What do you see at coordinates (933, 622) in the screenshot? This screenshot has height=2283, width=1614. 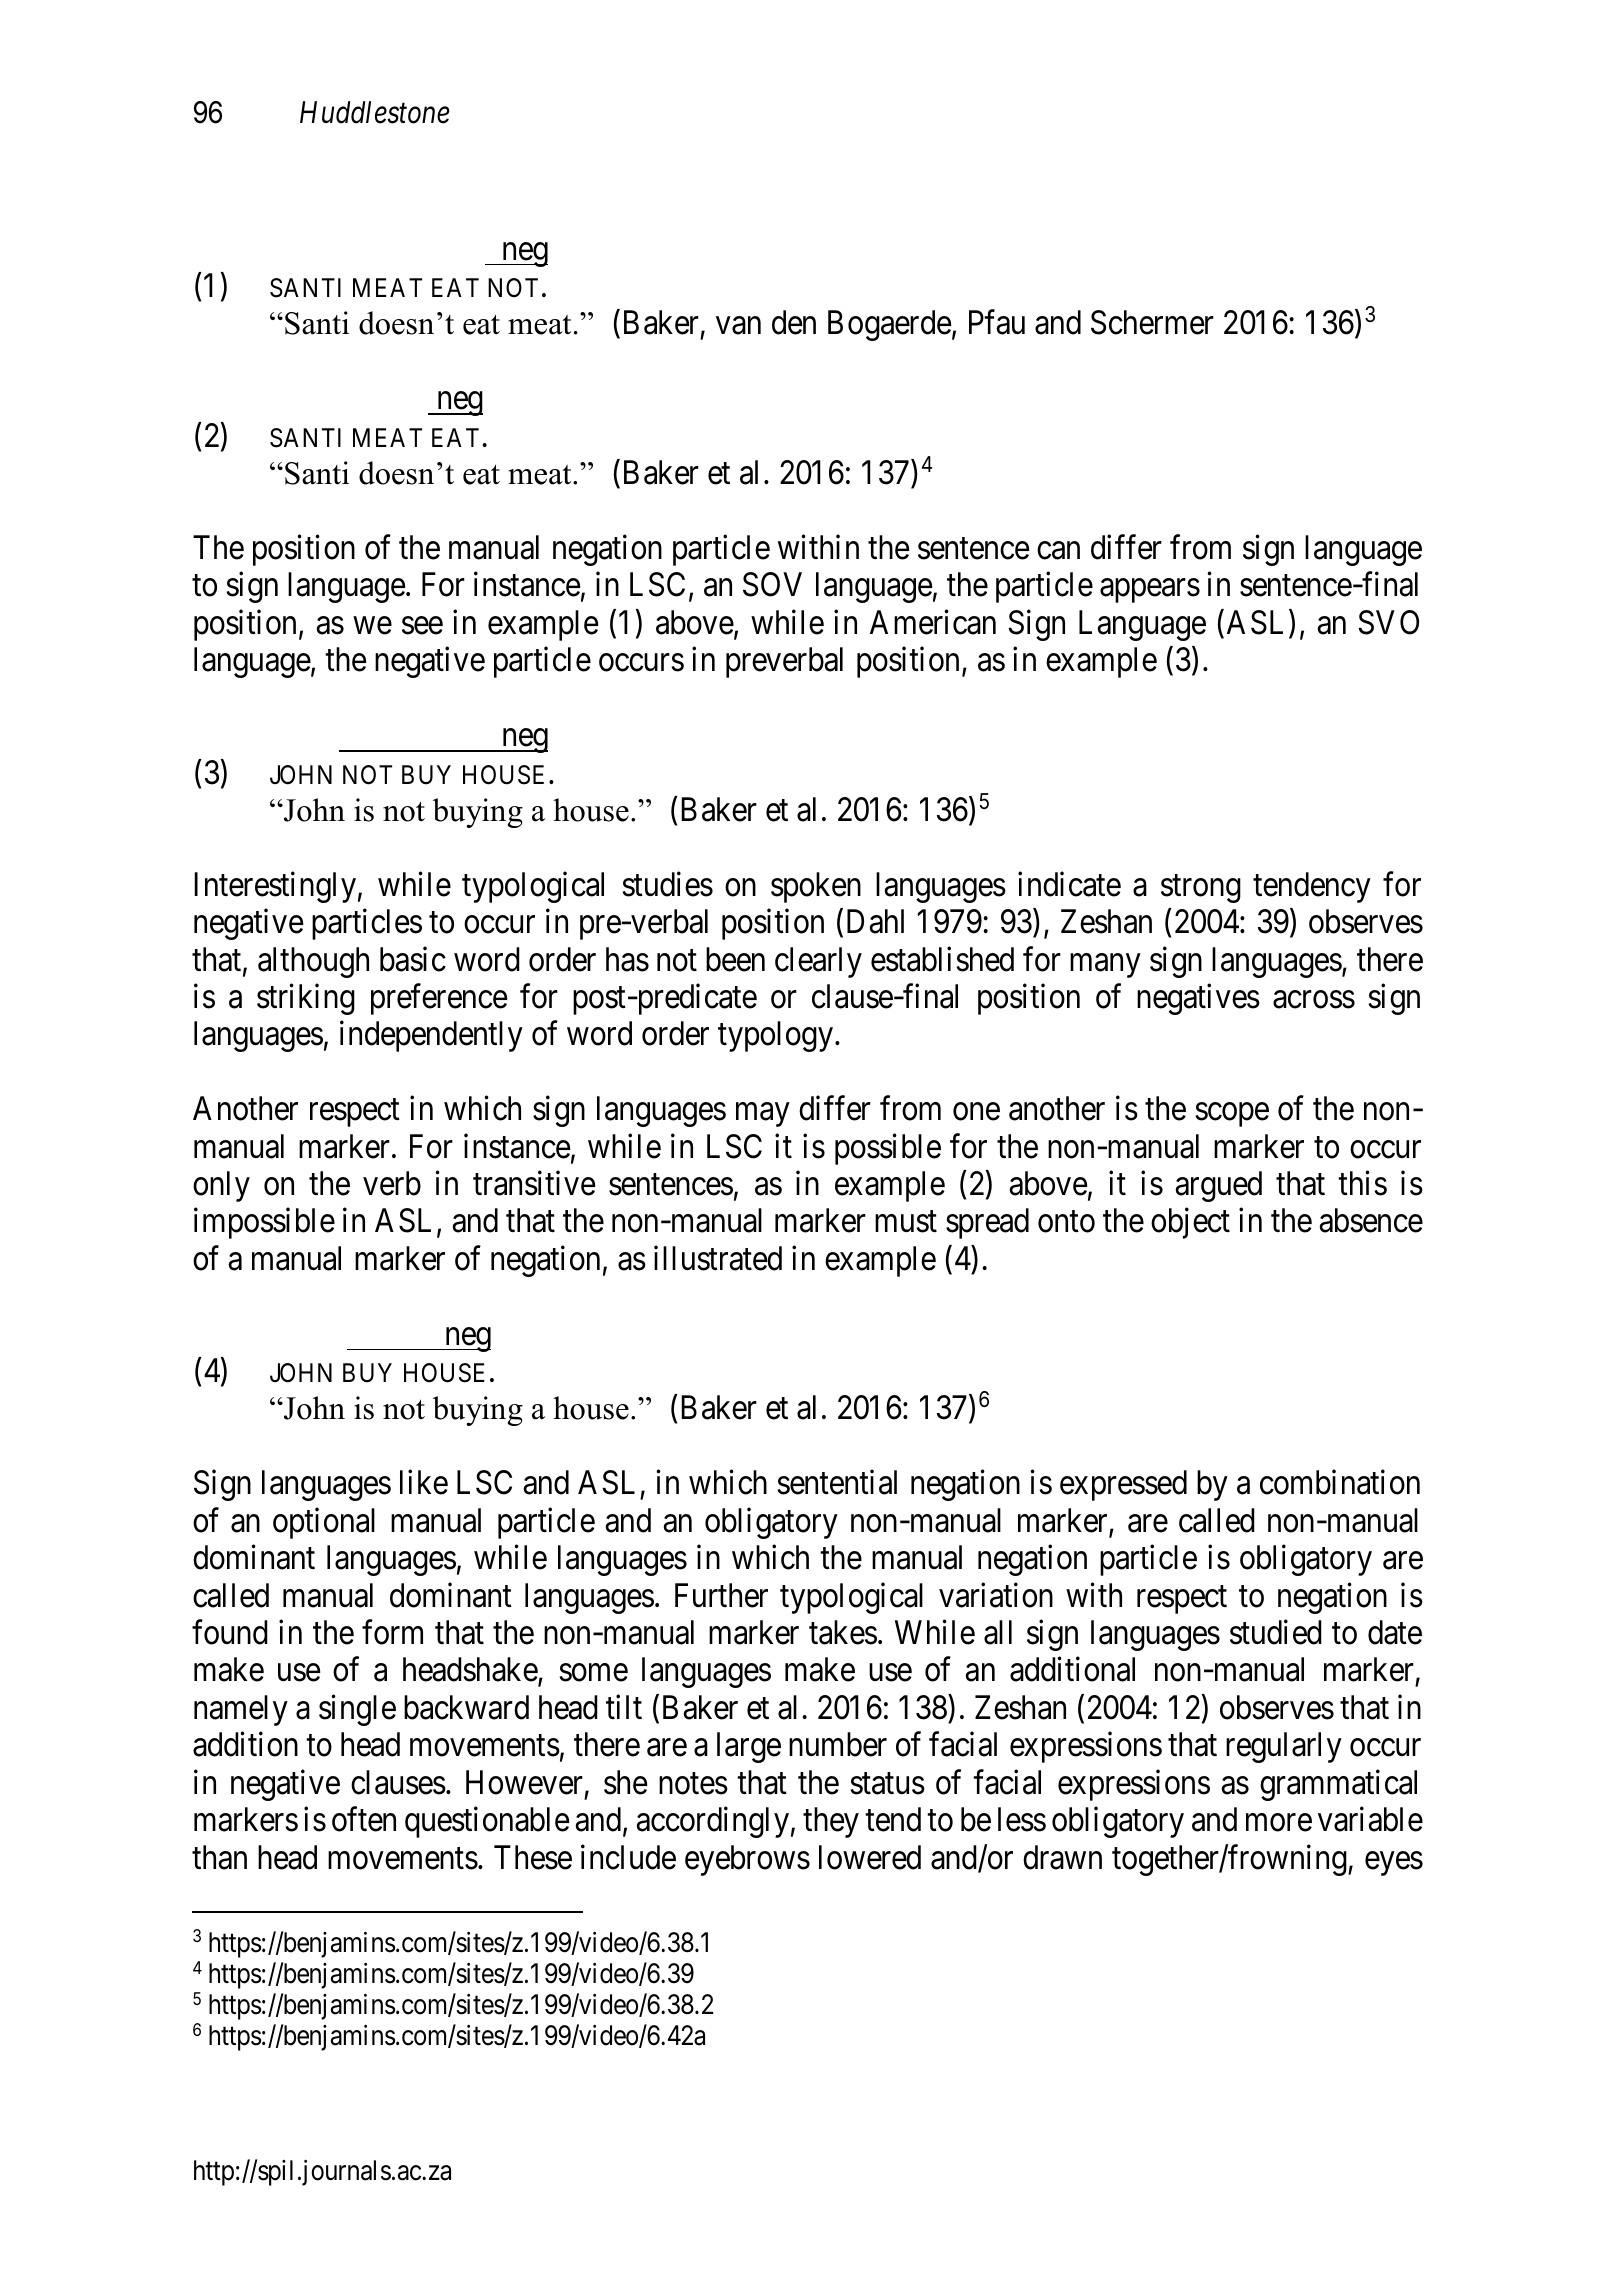 I see `American` at bounding box center [933, 622].
